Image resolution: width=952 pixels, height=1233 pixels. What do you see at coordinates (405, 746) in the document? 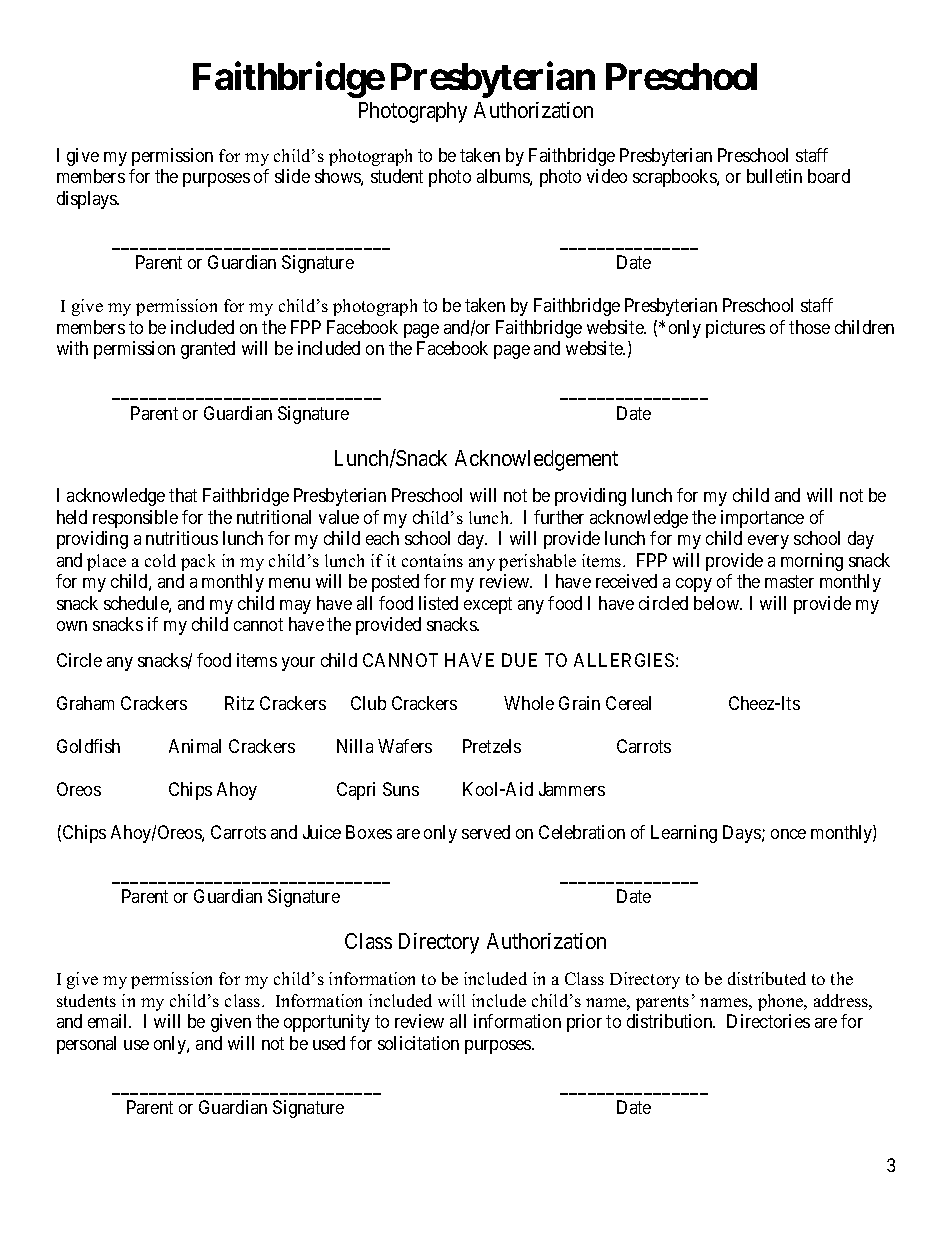
I see `Wafers` at bounding box center [405, 746].
